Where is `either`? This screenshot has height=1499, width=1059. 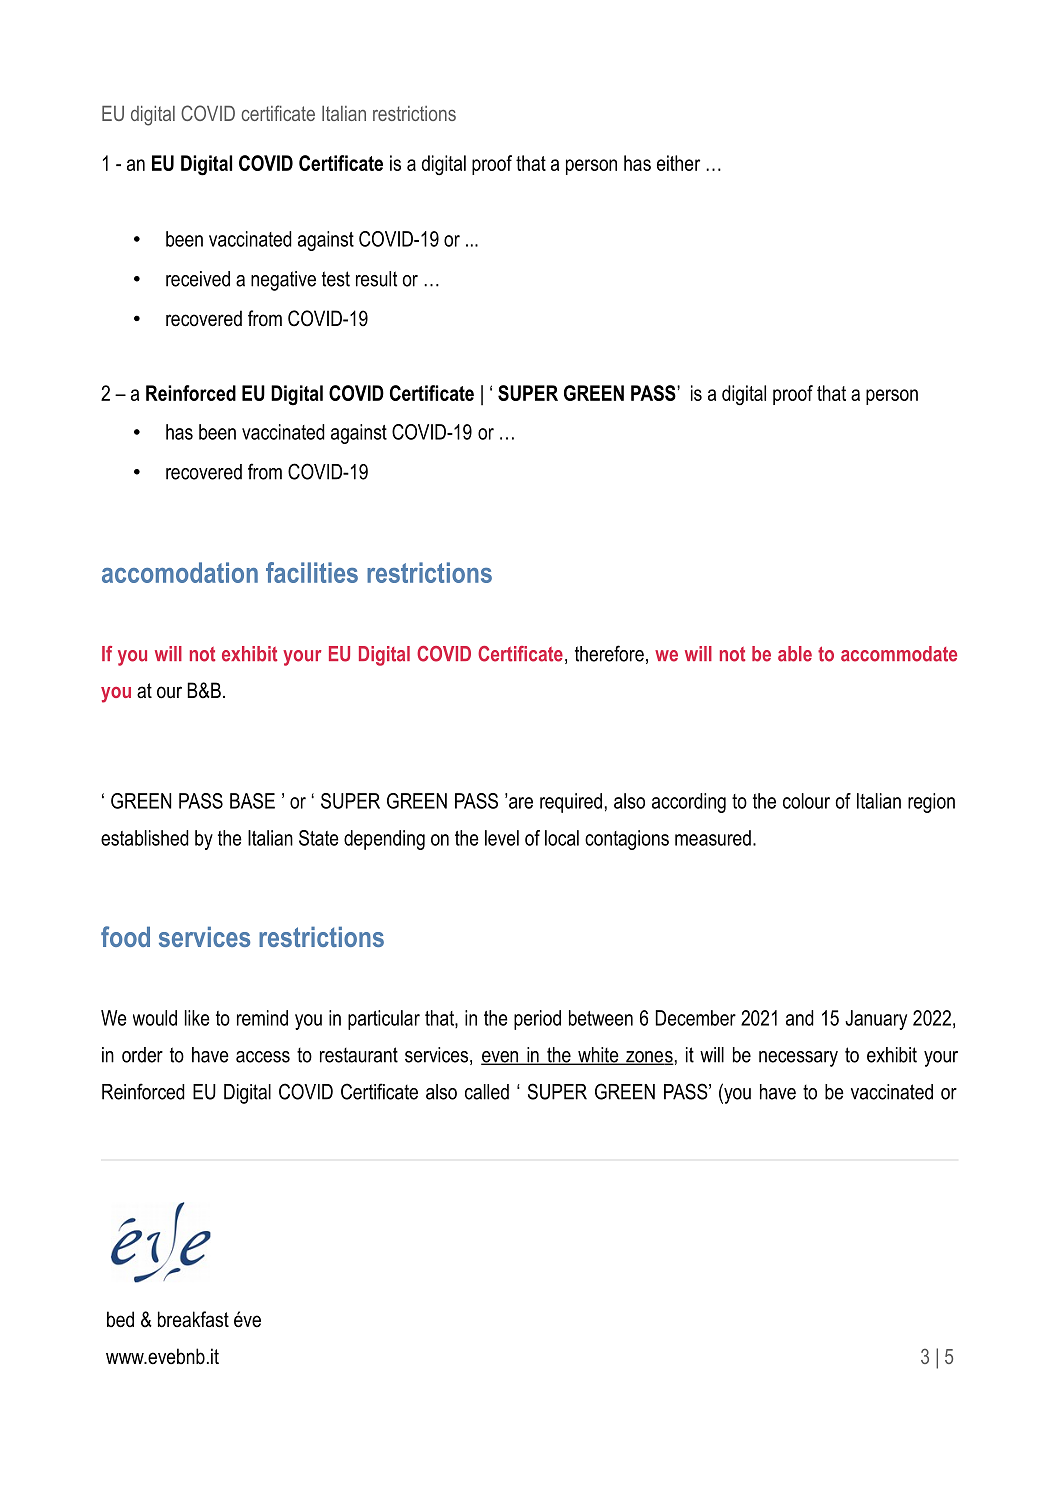
either is located at coordinates (678, 163).
